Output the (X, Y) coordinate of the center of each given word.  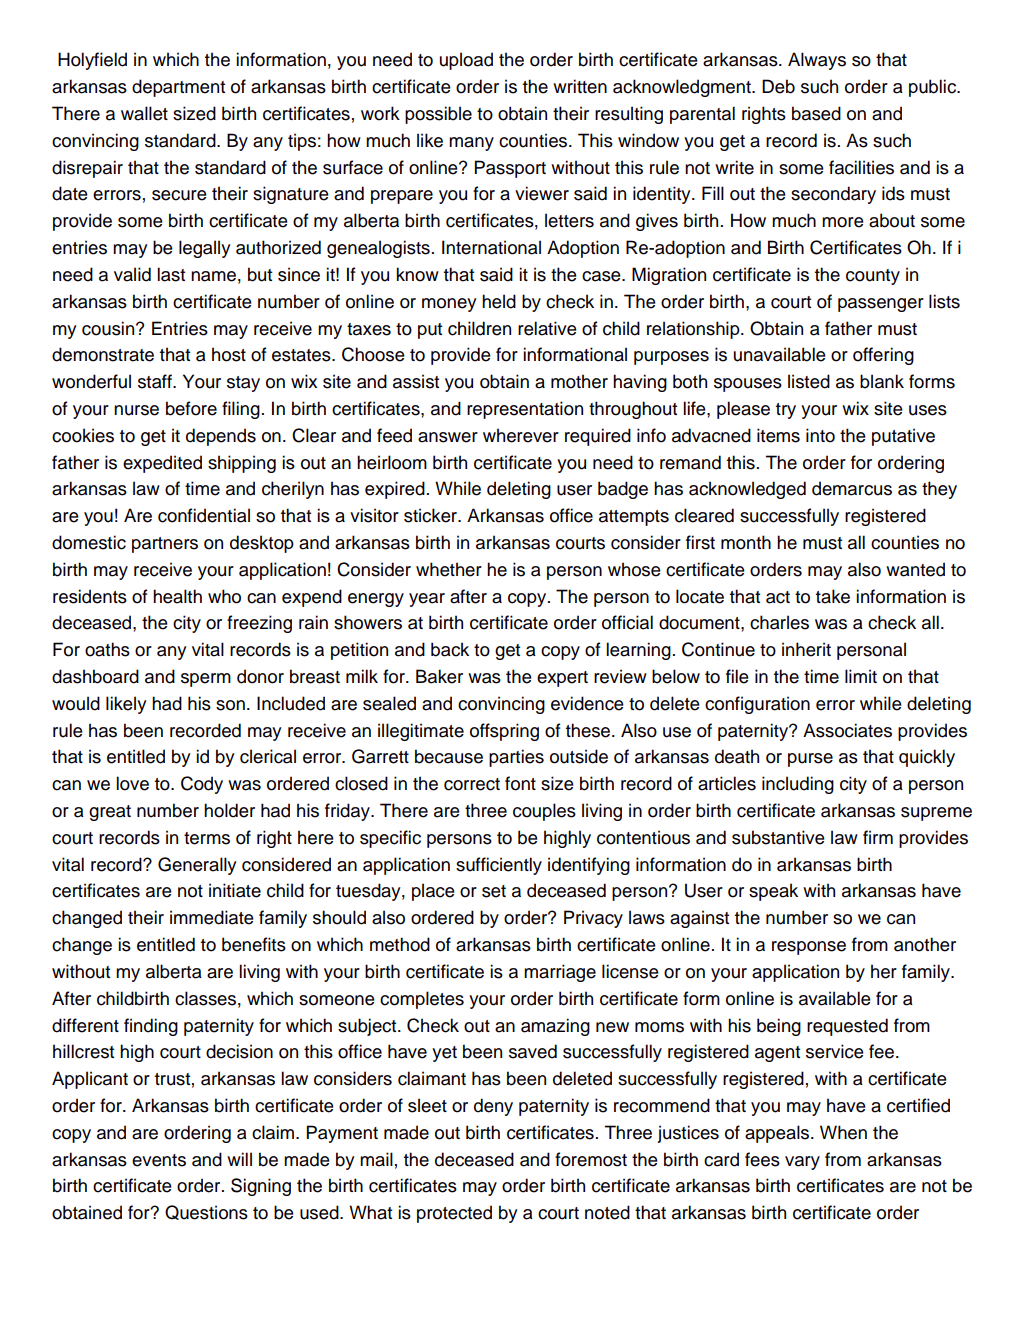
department (178, 88)
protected (454, 1214)
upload (466, 61)
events (159, 1160)
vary (802, 1163)
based (816, 113)
